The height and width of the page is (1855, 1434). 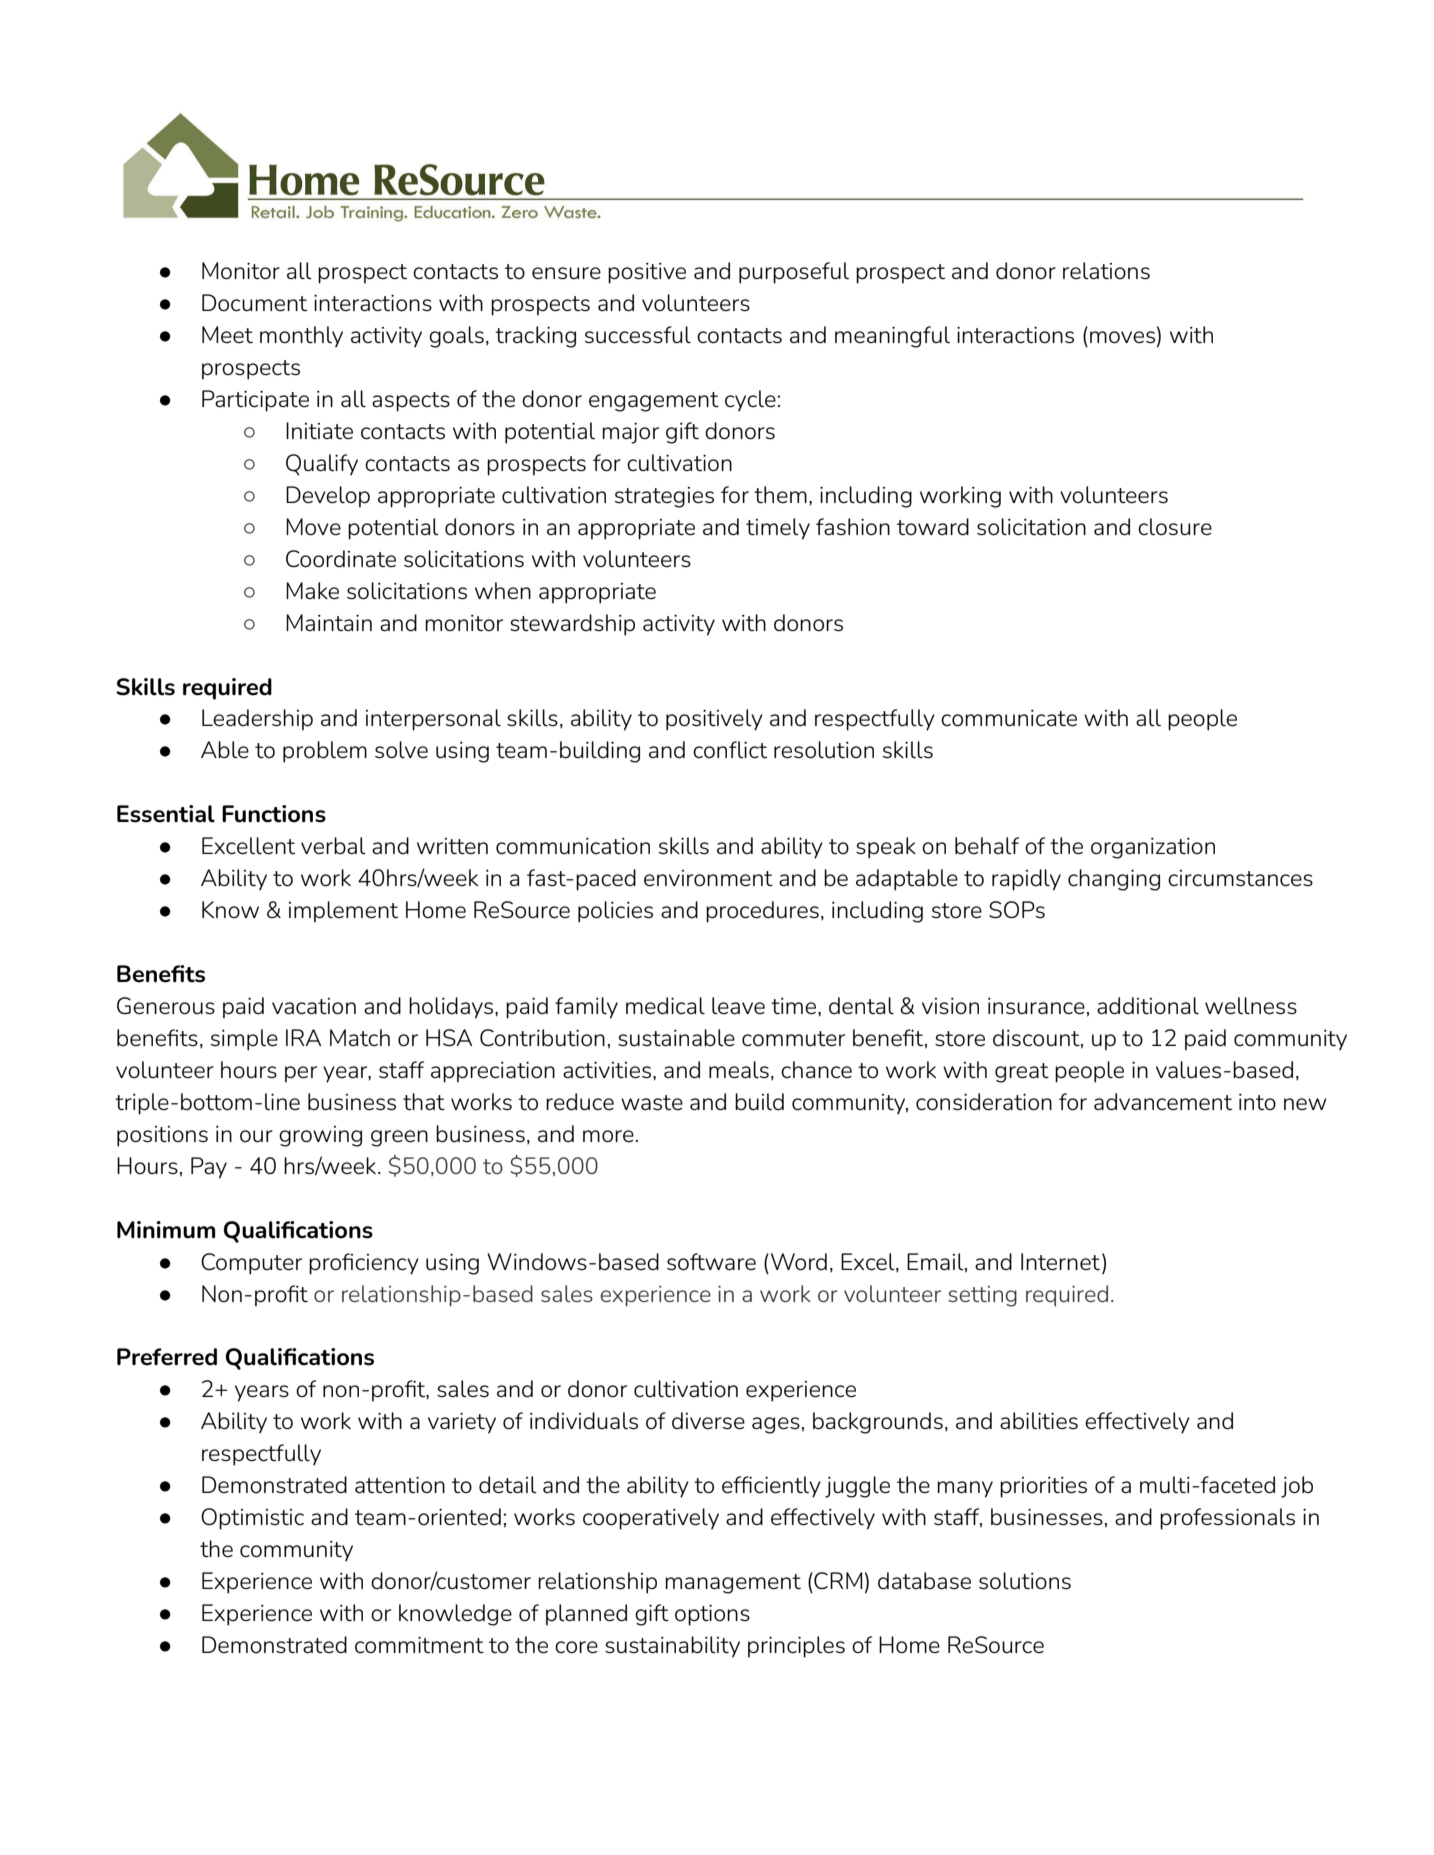 I want to click on options, so click(x=712, y=1615).
